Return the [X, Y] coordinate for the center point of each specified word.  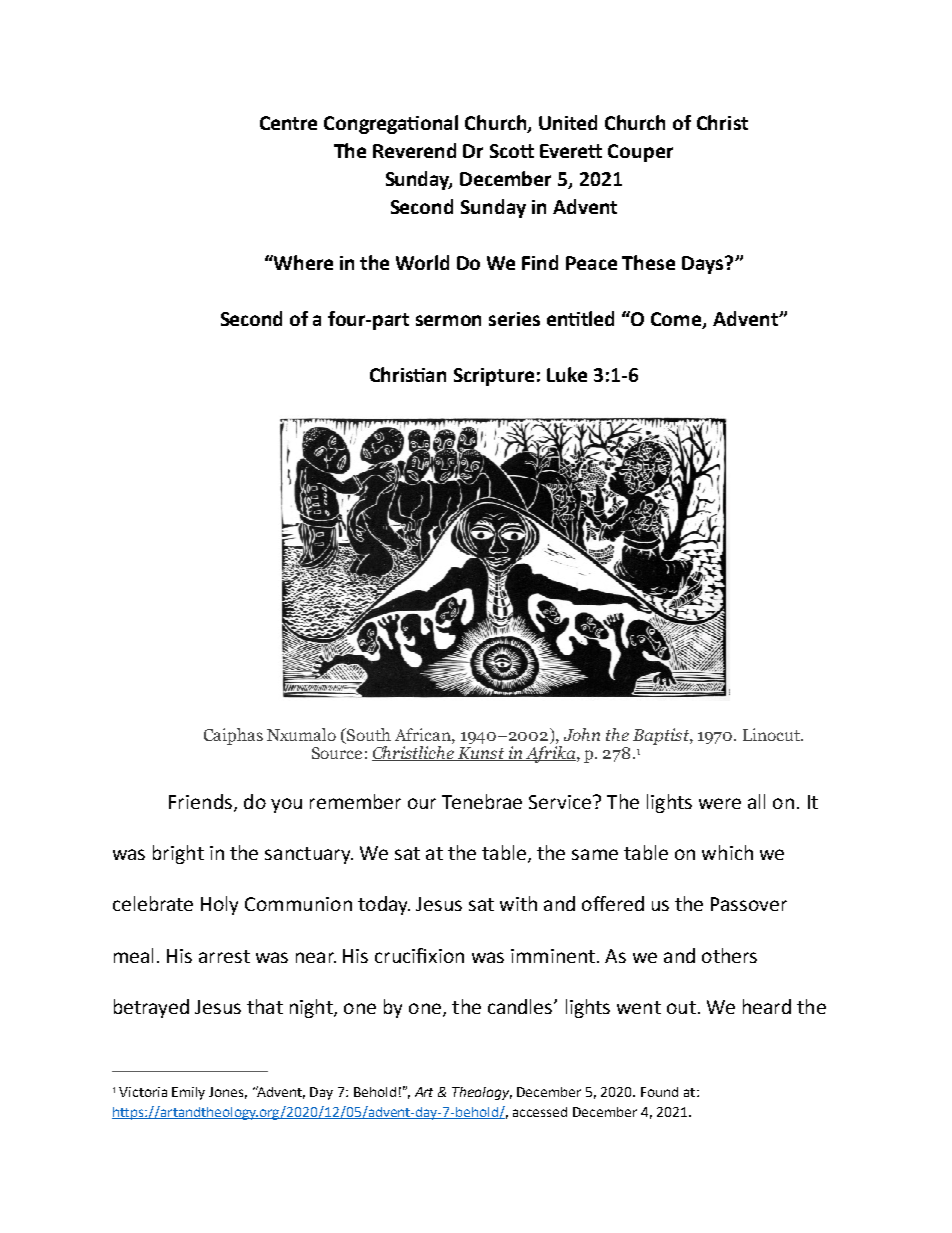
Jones [228, 1093]
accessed [540, 1112]
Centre [288, 123]
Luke [567, 374]
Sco [506, 151]
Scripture [494, 377]
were [720, 803]
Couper [640, 153]
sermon [448, 320]
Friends [200, 801]
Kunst [481, 754]
